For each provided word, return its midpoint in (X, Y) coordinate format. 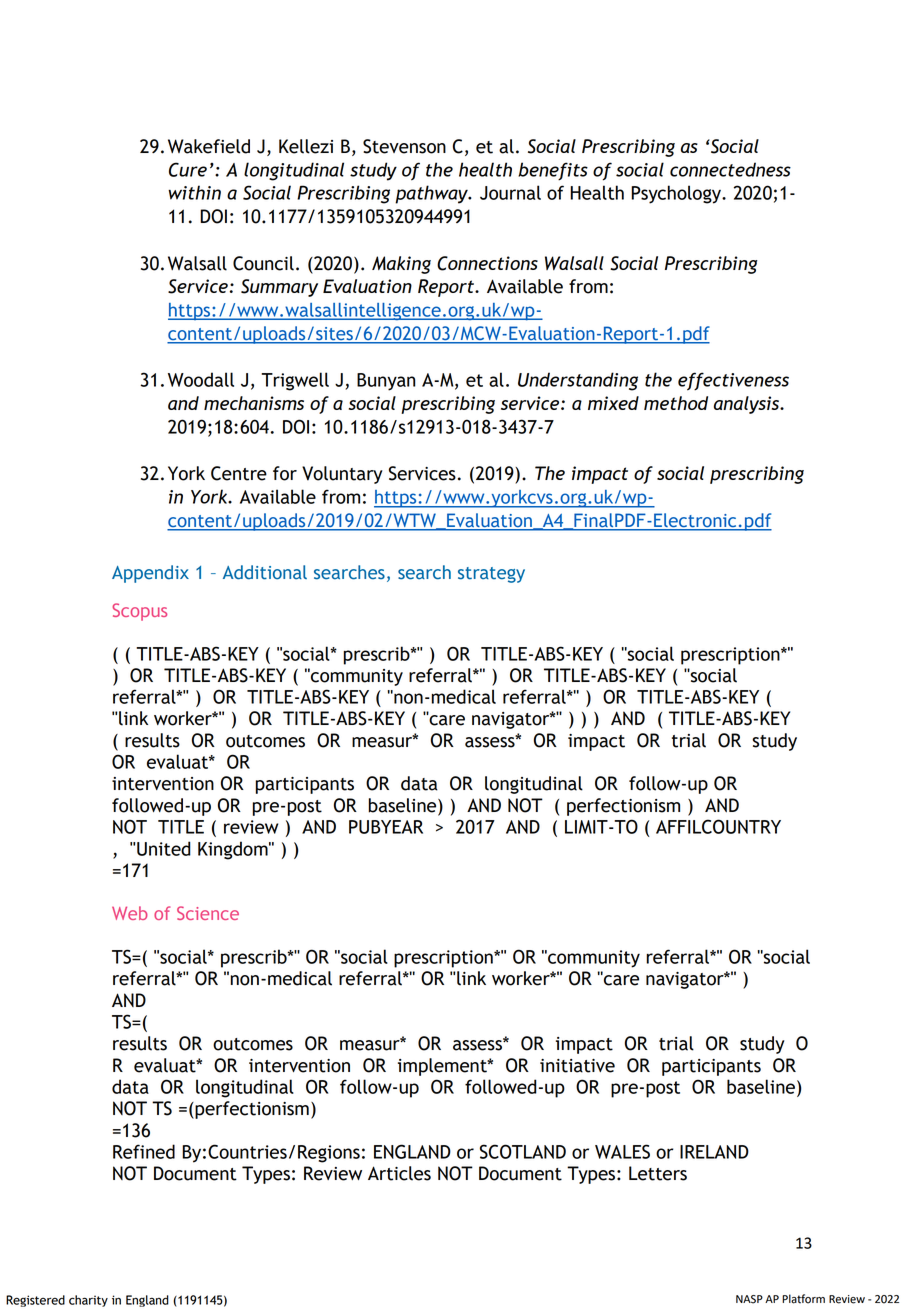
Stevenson (404, 146)
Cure (188, 169)
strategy (491, 575)
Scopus (139, 612)
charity (88, 1301)
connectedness (730, 169)
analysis (748, 405)
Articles (399, 1173)
